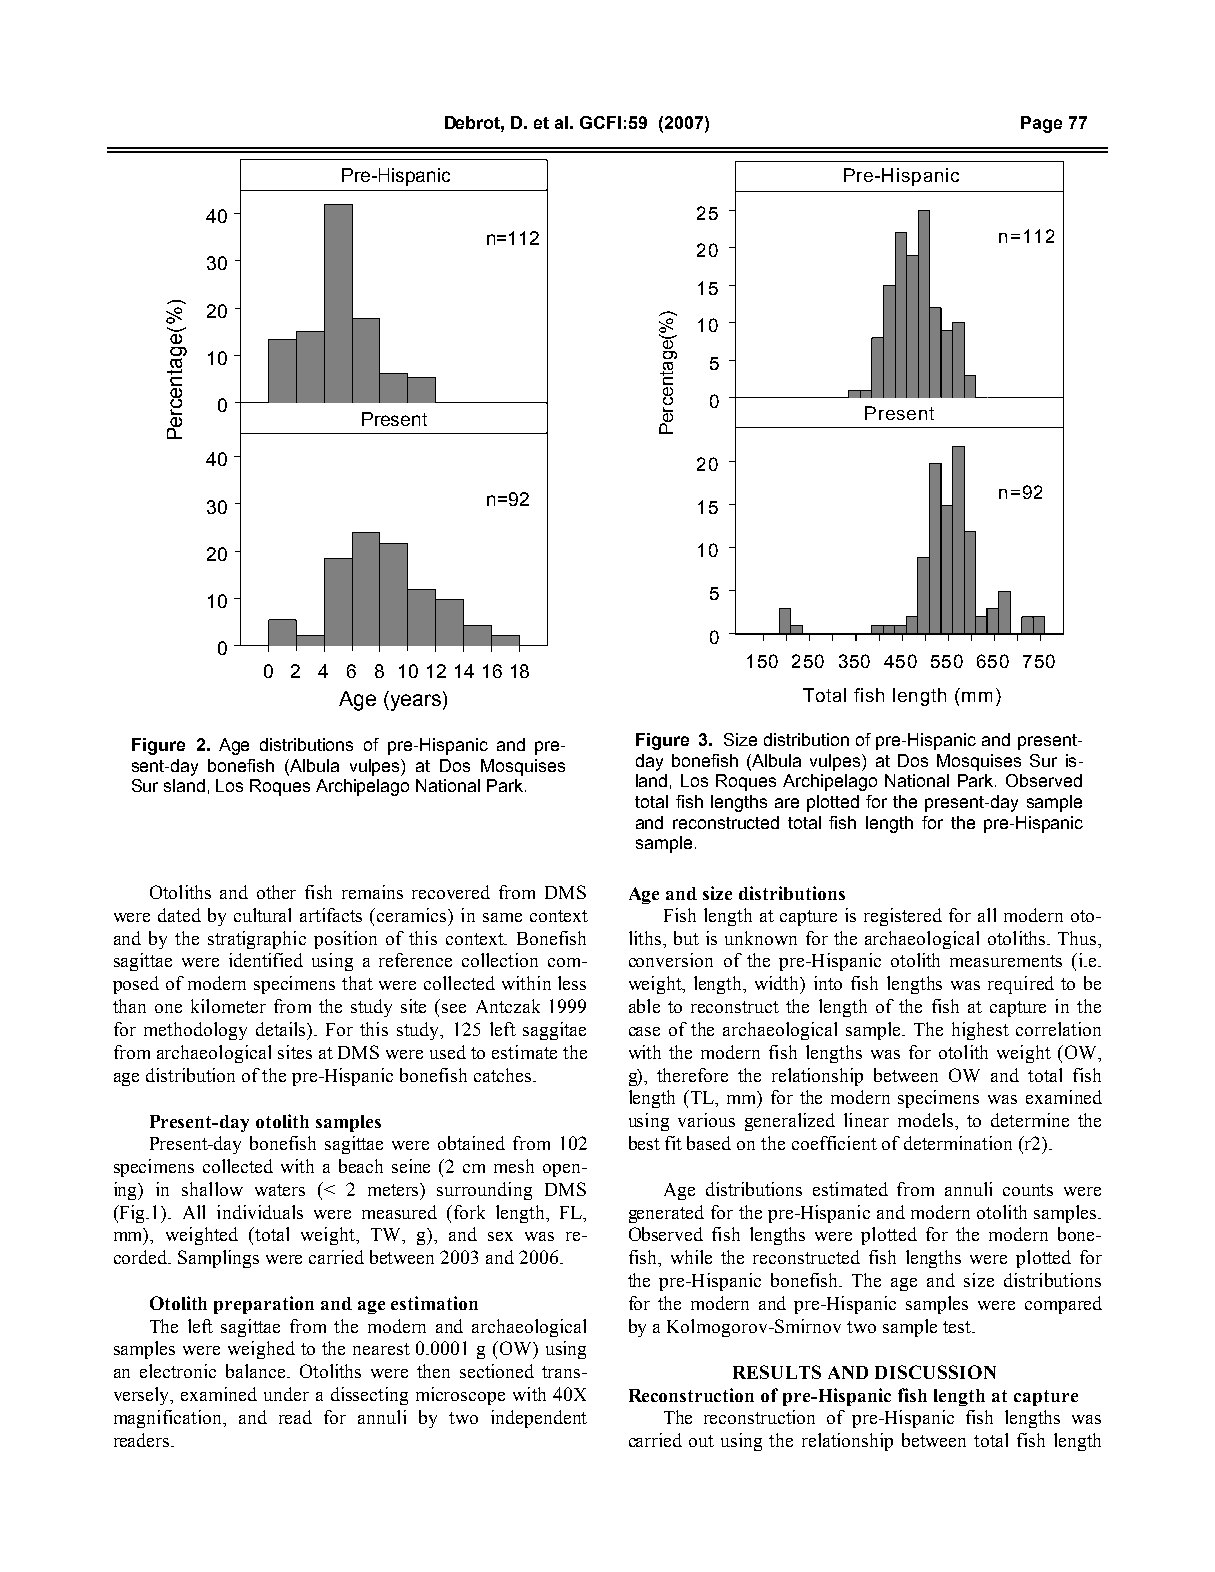 This screenshot has height=1572, width=1215. I want to click on required, so click(1021, 985).
